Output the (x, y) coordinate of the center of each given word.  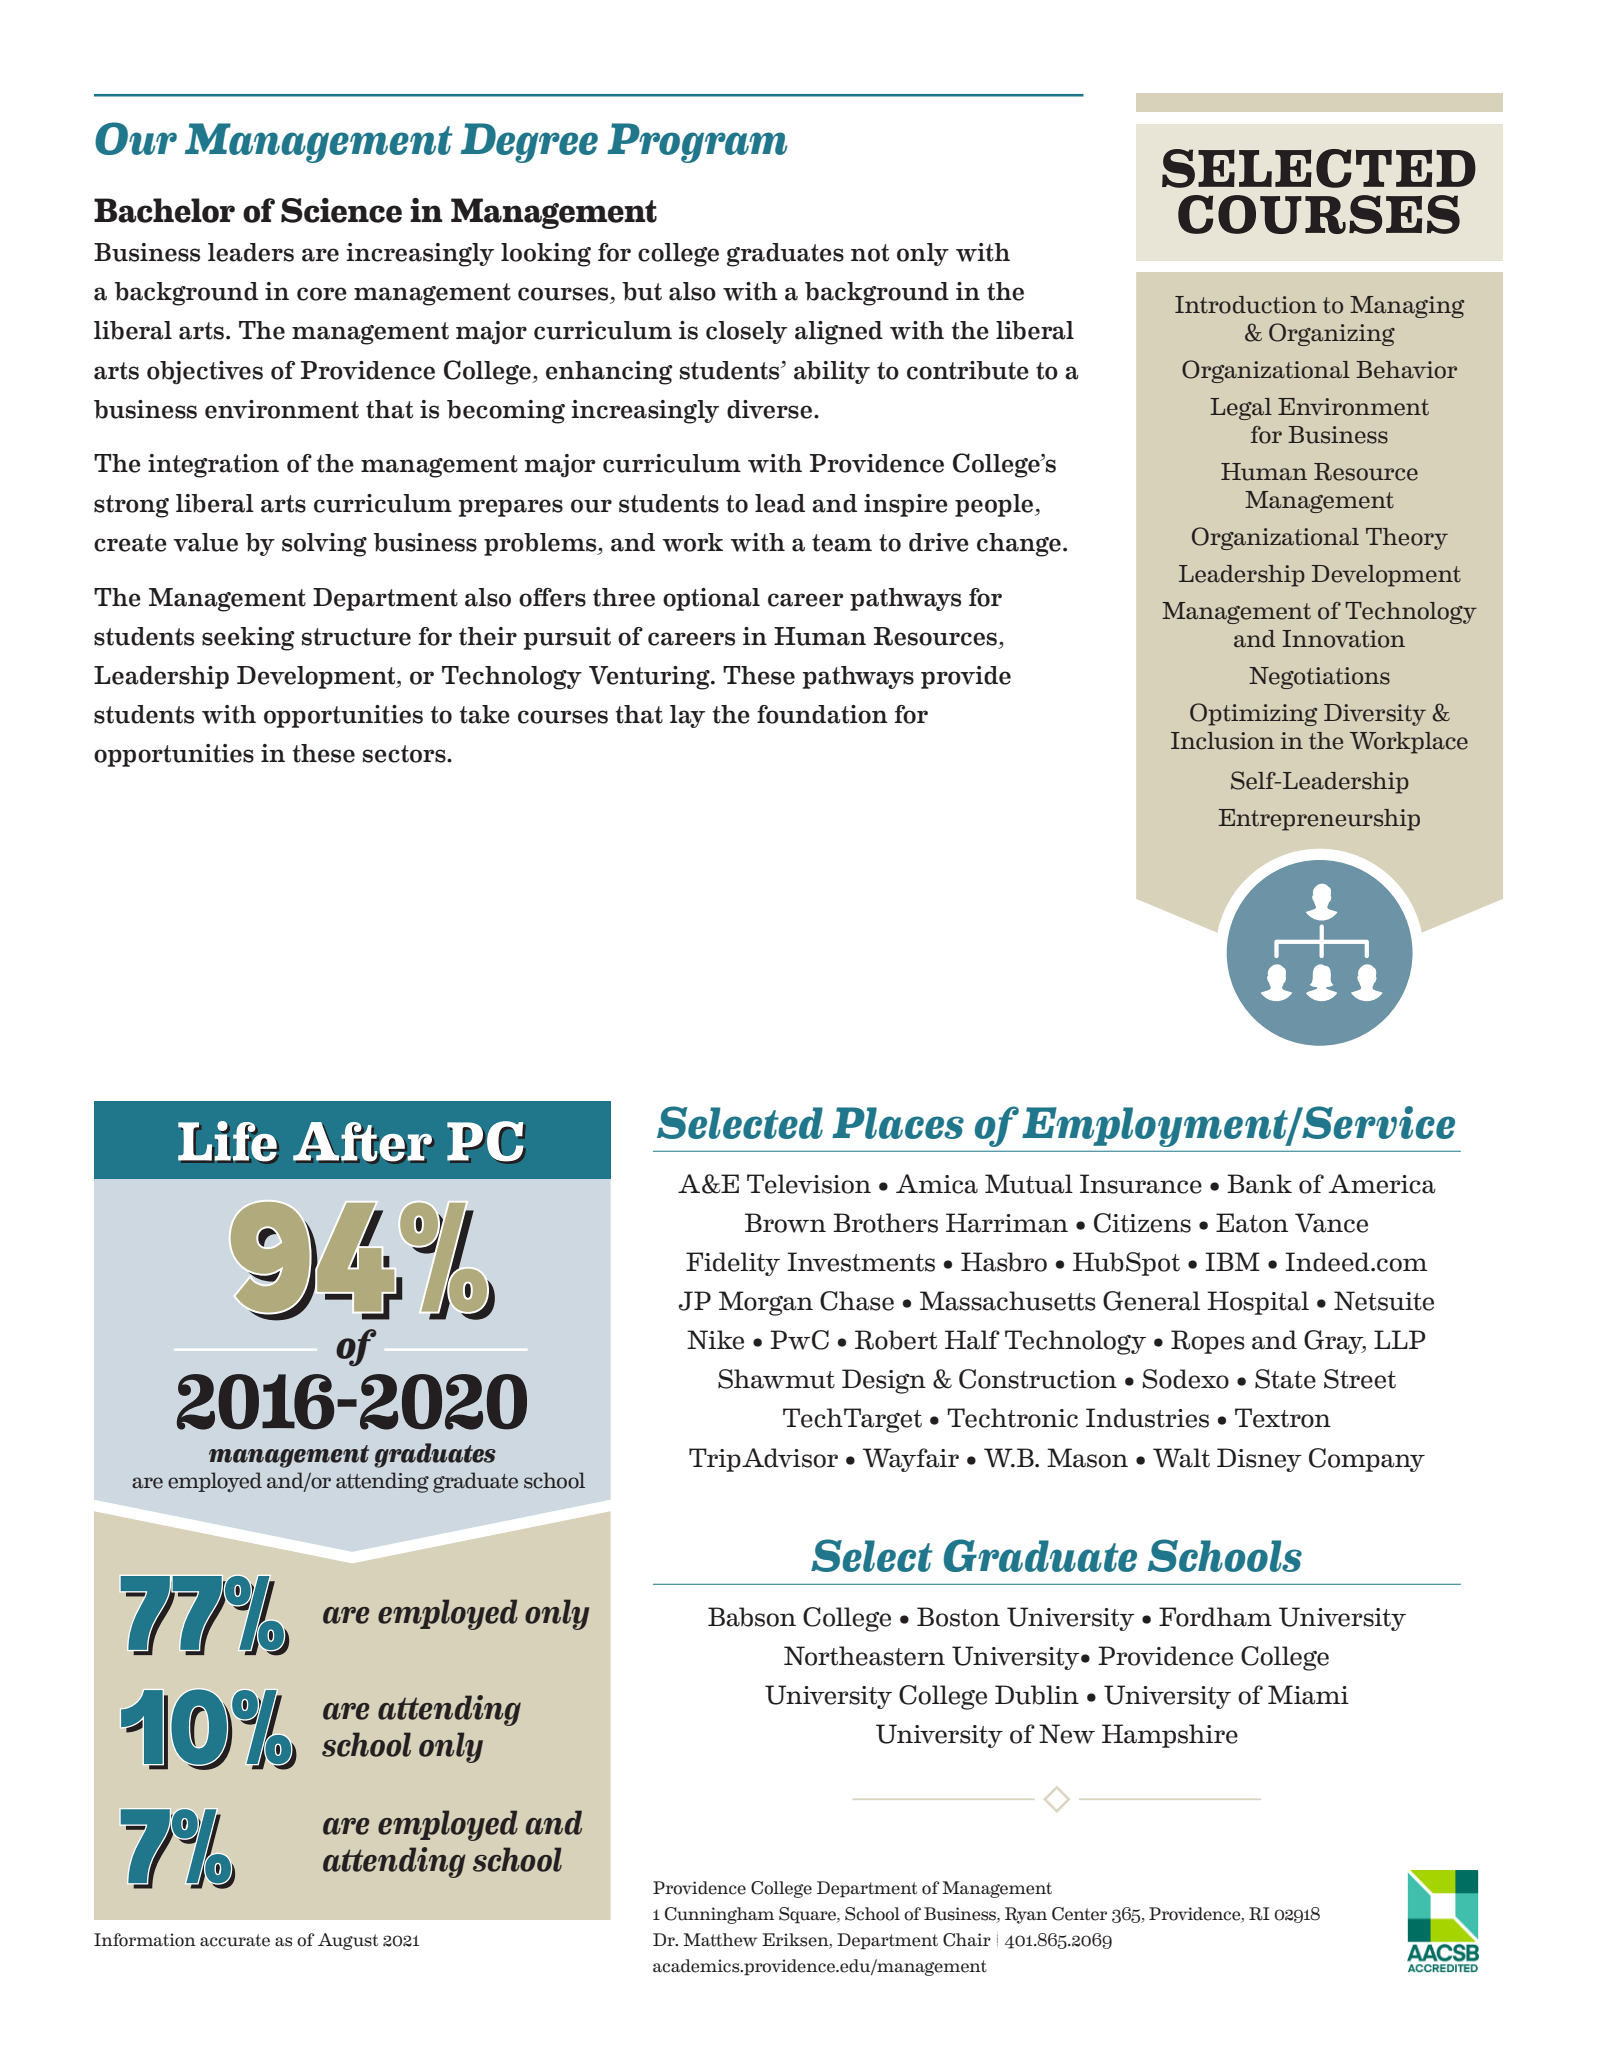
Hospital (1258, 1303)
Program (697, 143)
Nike (715, 1340)
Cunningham (719, 1915)
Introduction (1246, 305)
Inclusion (1223, 741)
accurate (235, 1940)
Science (341, 210)
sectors (405, 754)
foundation (822, 714)
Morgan (766, 1303)
